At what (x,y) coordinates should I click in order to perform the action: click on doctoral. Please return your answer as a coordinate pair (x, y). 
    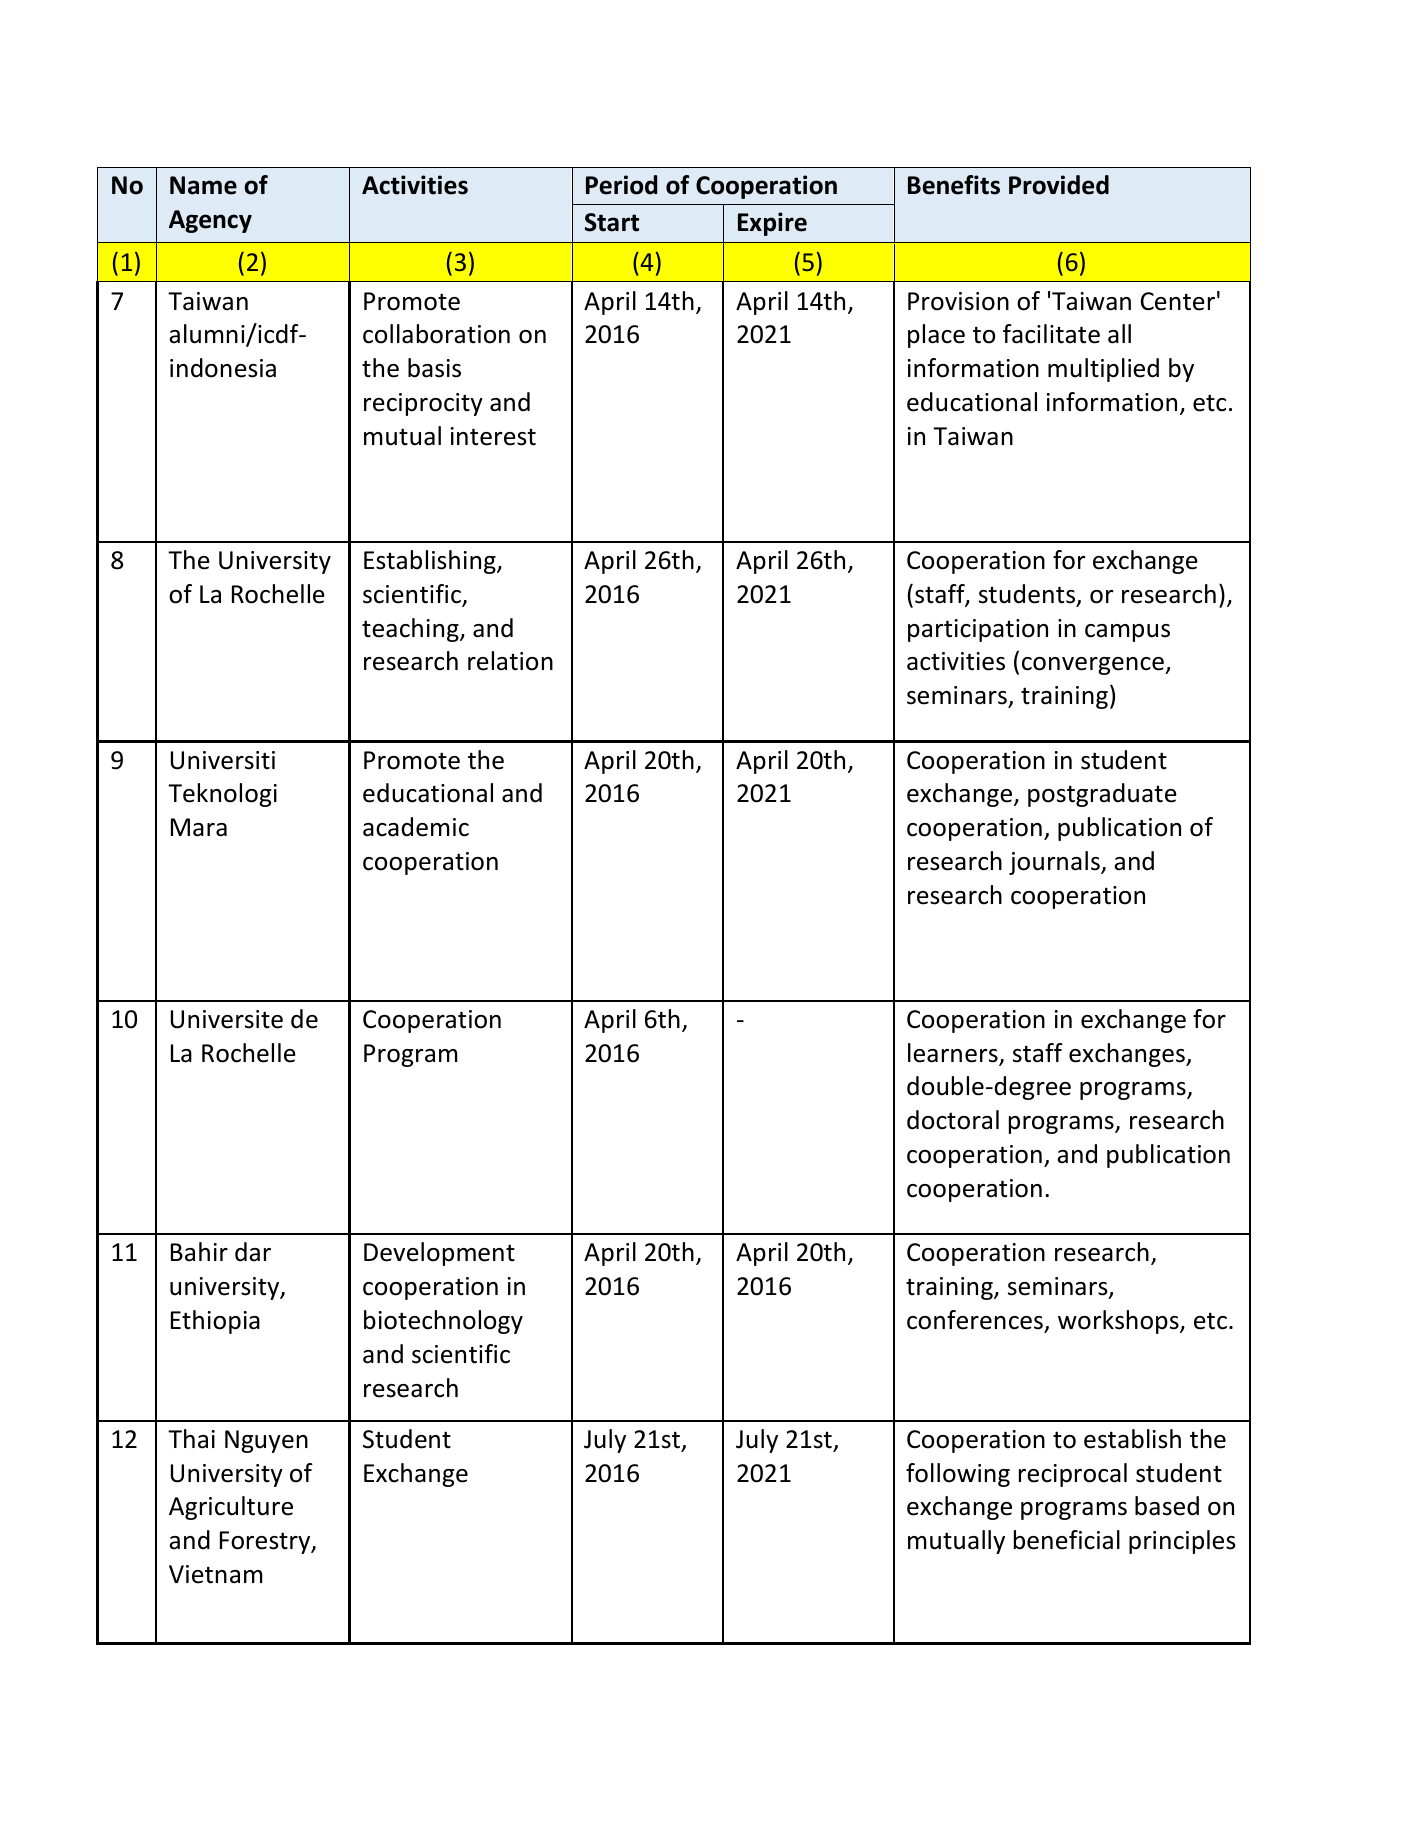
    Looking at the image, I should click on (953, 1120).
